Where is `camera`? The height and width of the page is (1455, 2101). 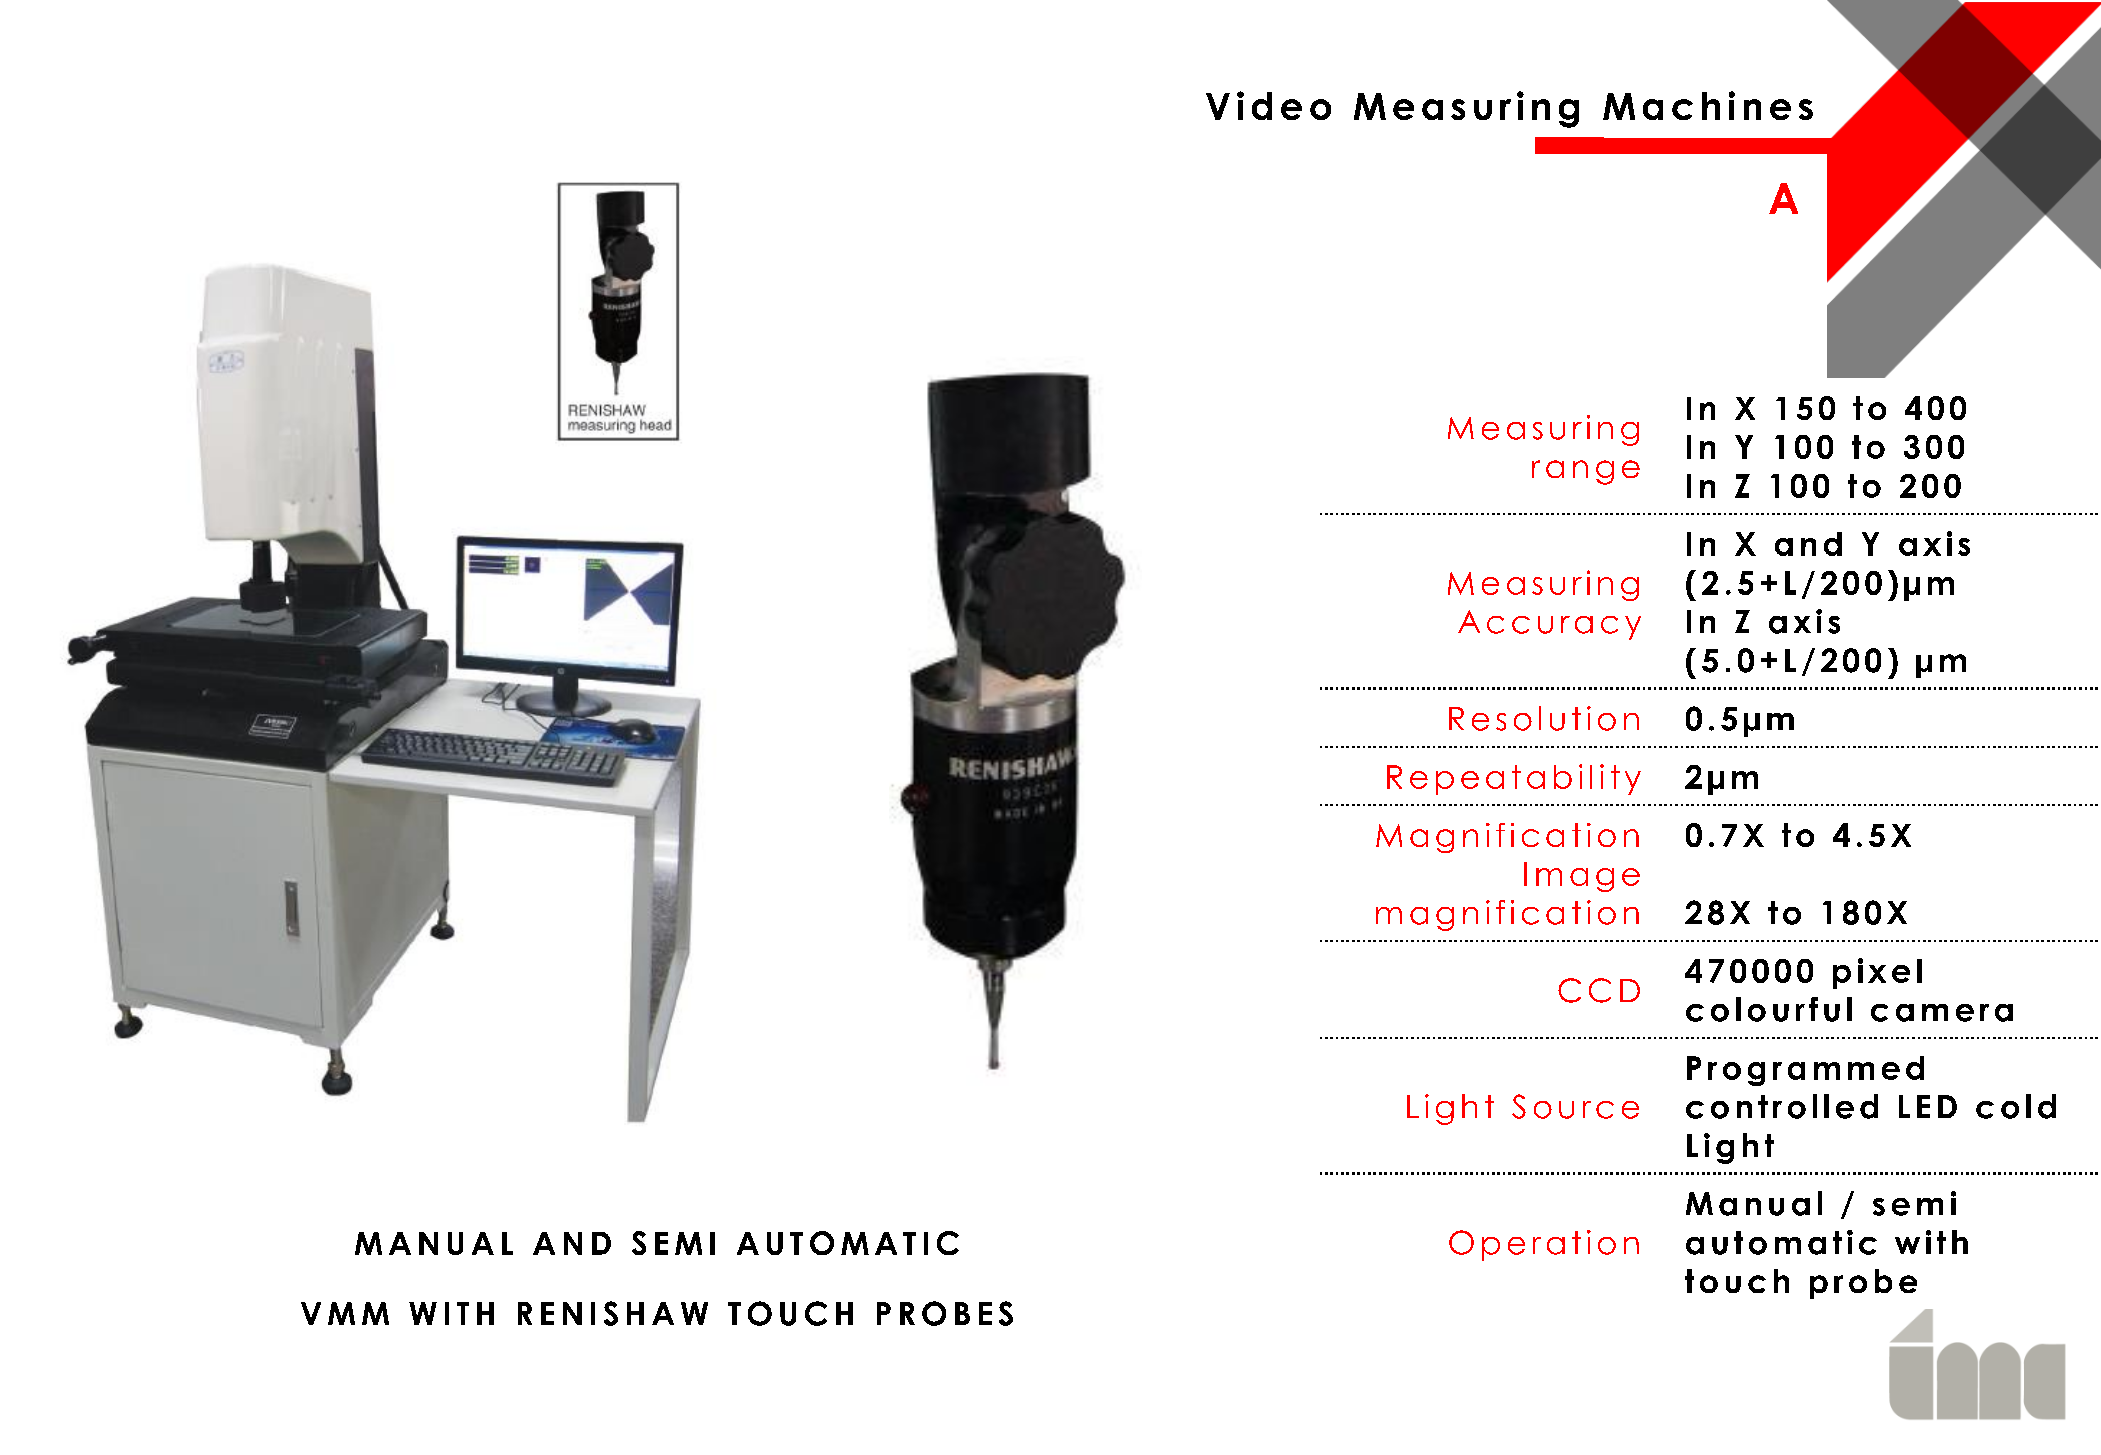 camera is located at coordinates (1942, 1013).
